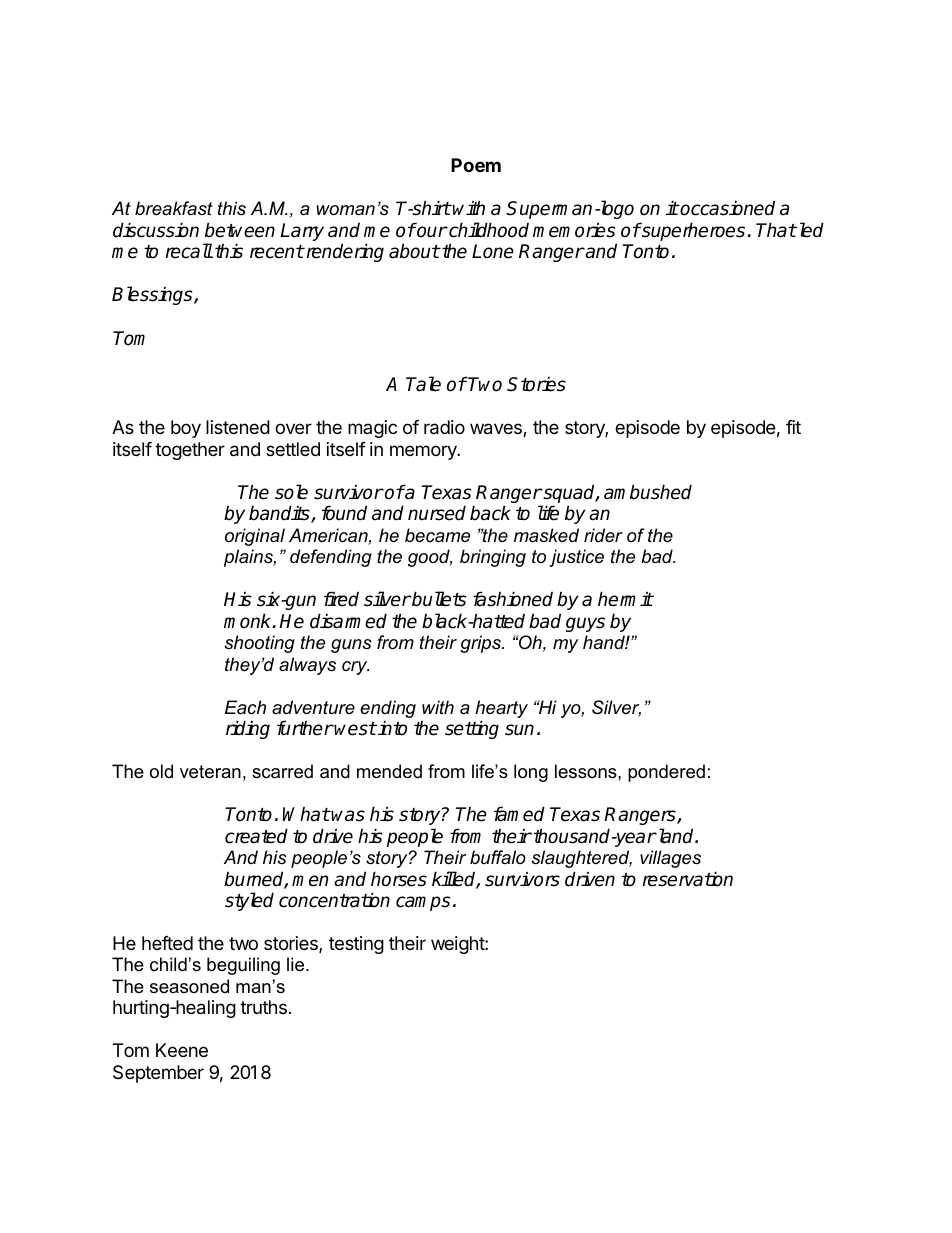 This document has width=952, height=1233. Describe the element at coordinates (260, 644) in the document. I see `shooting` at that location.
